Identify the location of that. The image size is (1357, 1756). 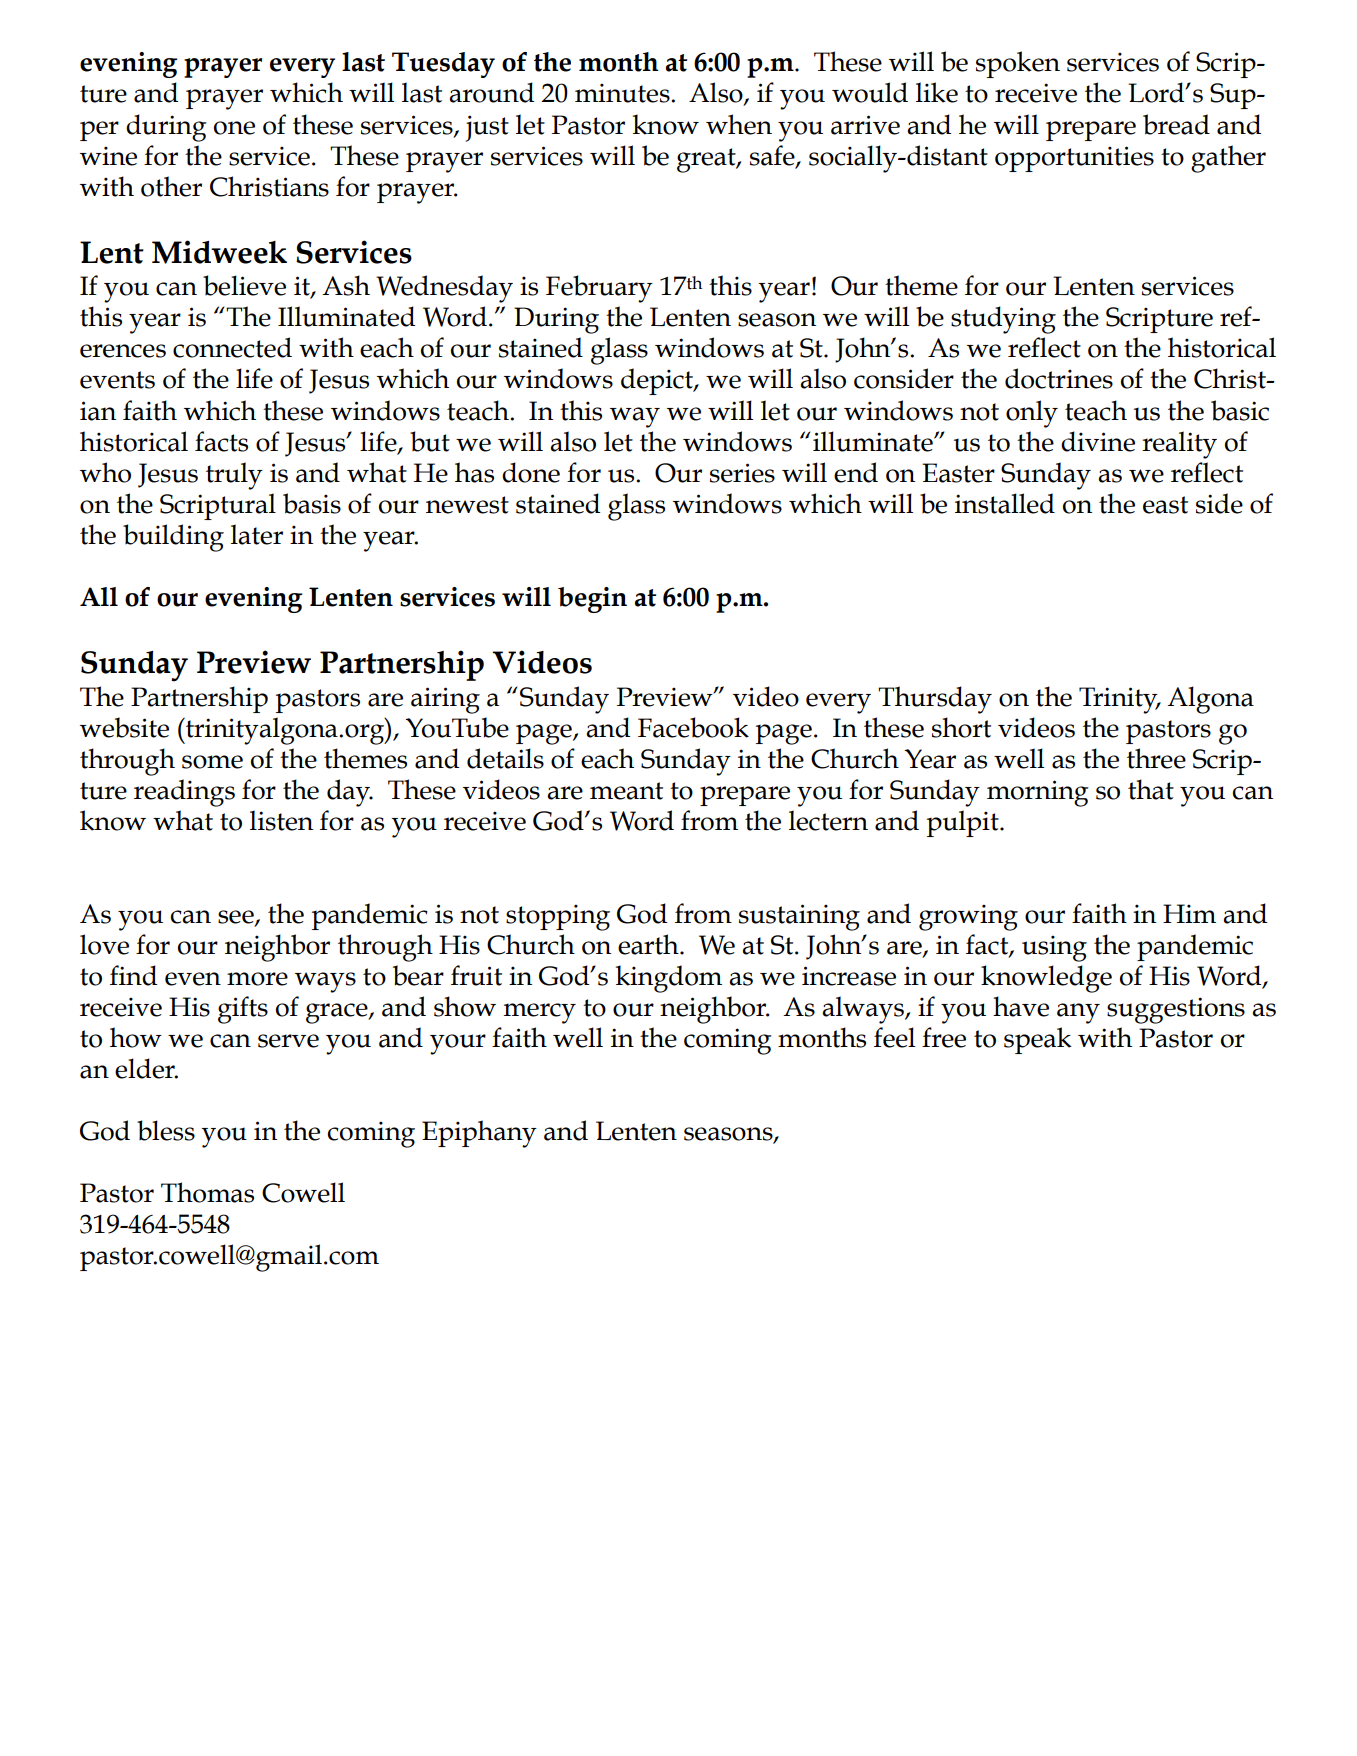
(1151, 789).
